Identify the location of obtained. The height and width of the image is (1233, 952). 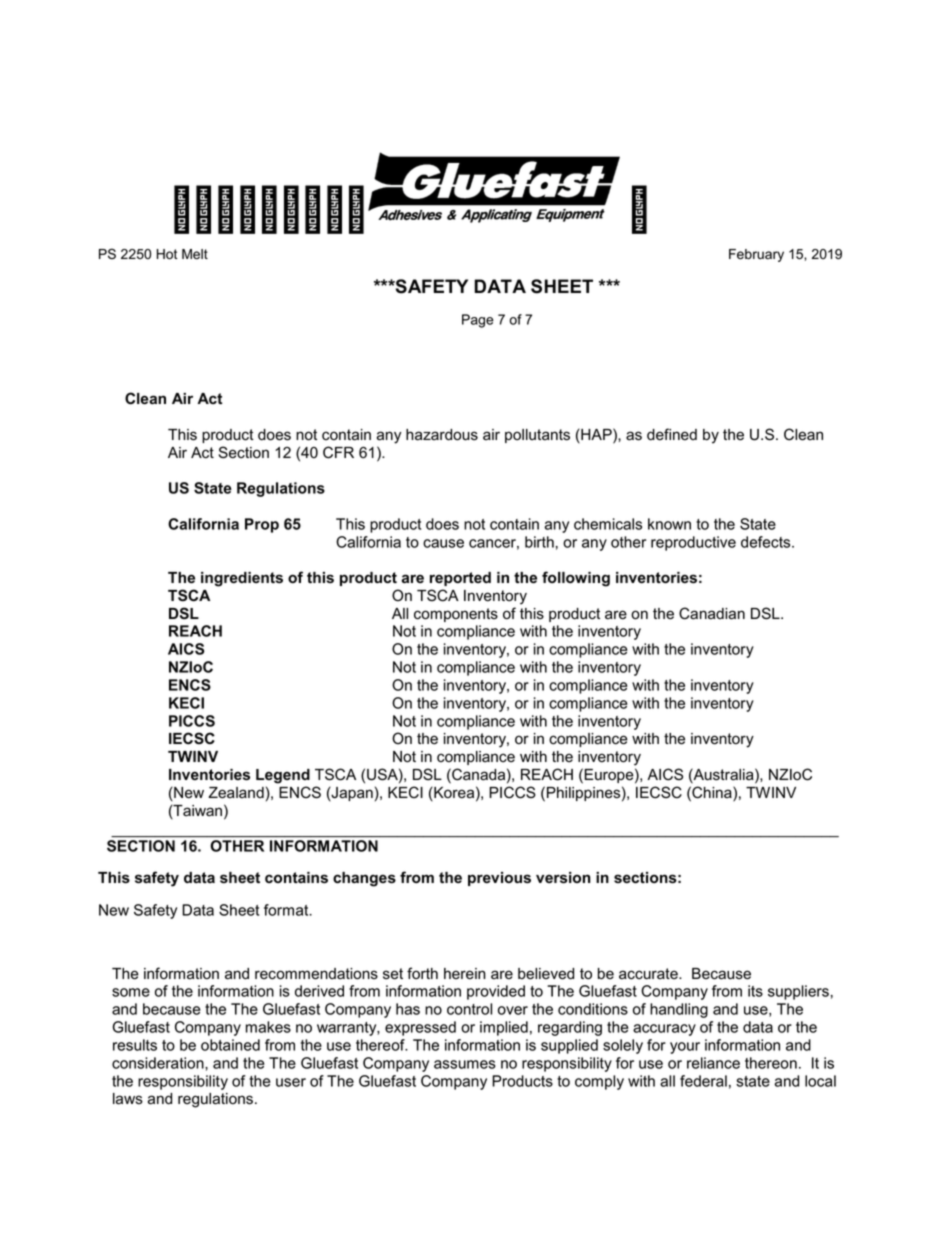
(230, 1045).
